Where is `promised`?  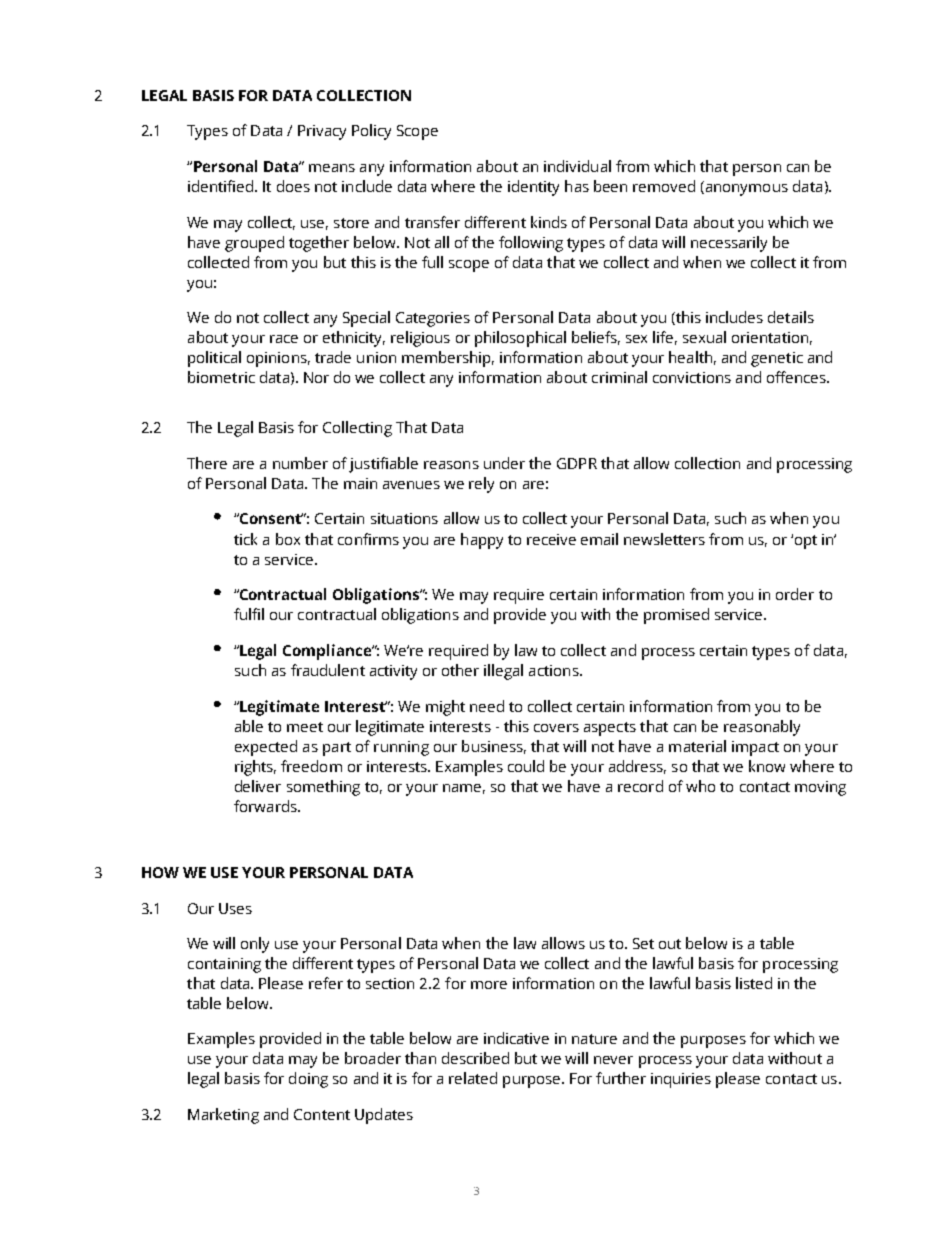 promised is located at coordinates (676, 616).
